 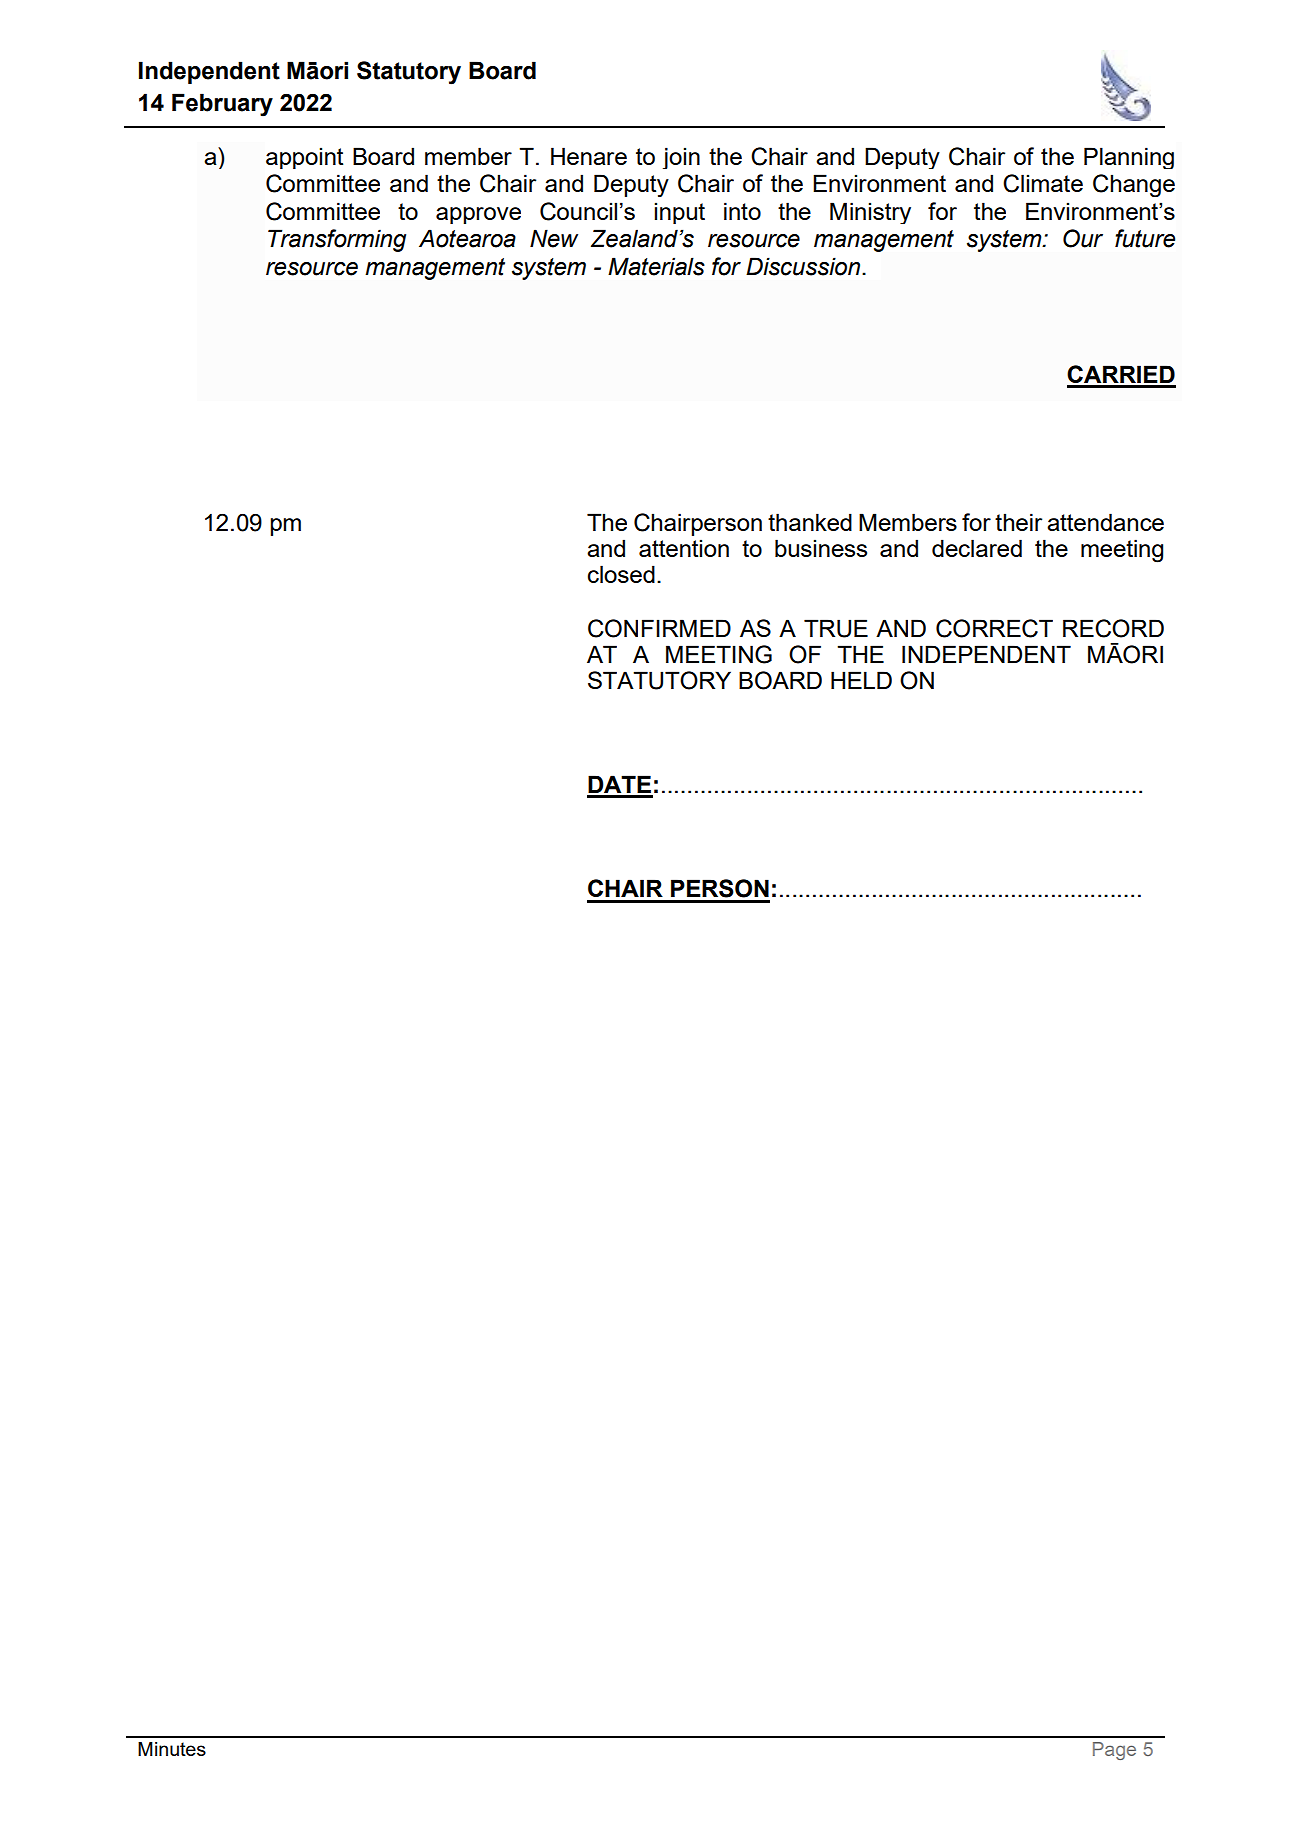 I want to click on CORRECT, so click(x=994, y=628).
